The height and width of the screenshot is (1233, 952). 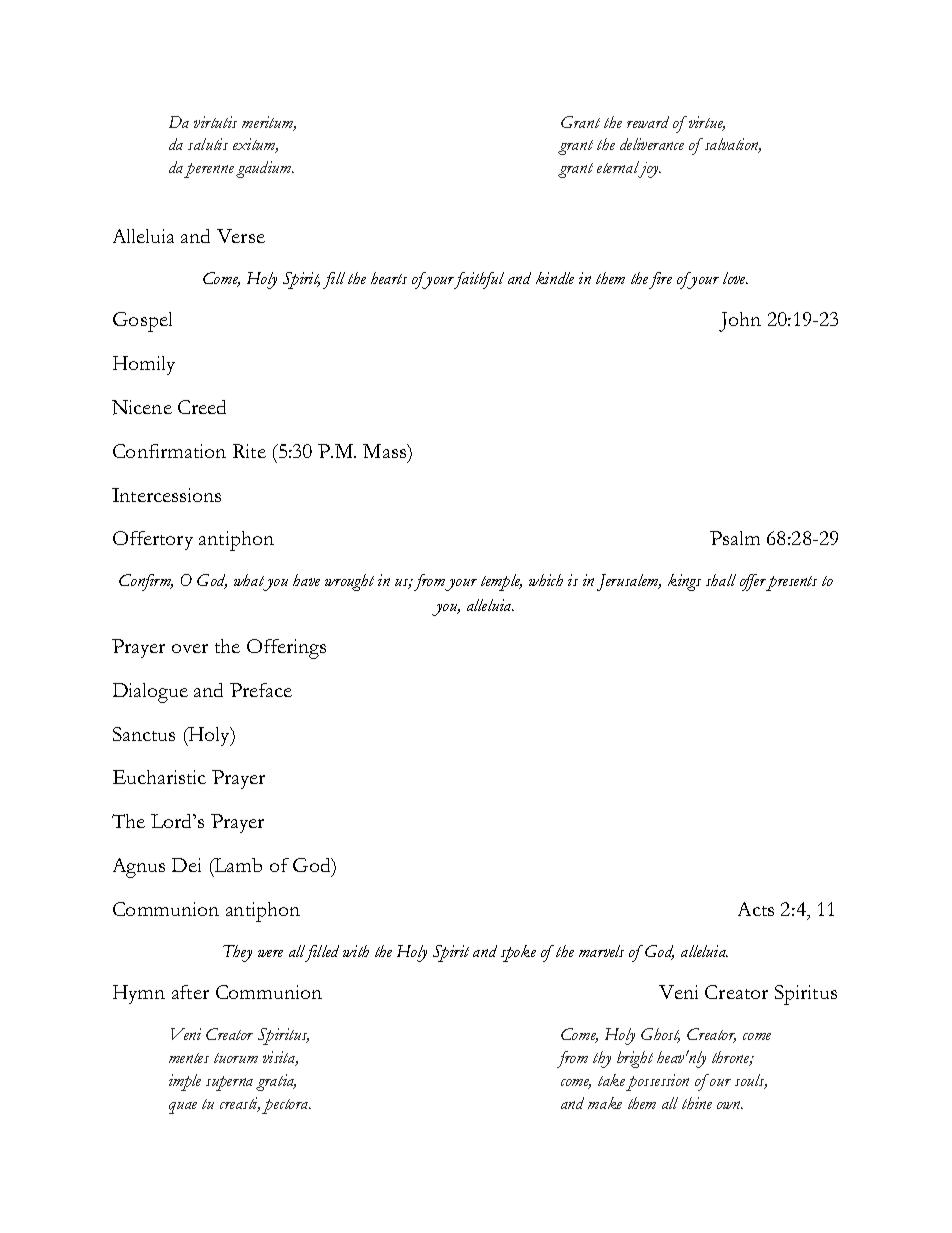 I want to click on eternal, so click(x=619, y=169).
